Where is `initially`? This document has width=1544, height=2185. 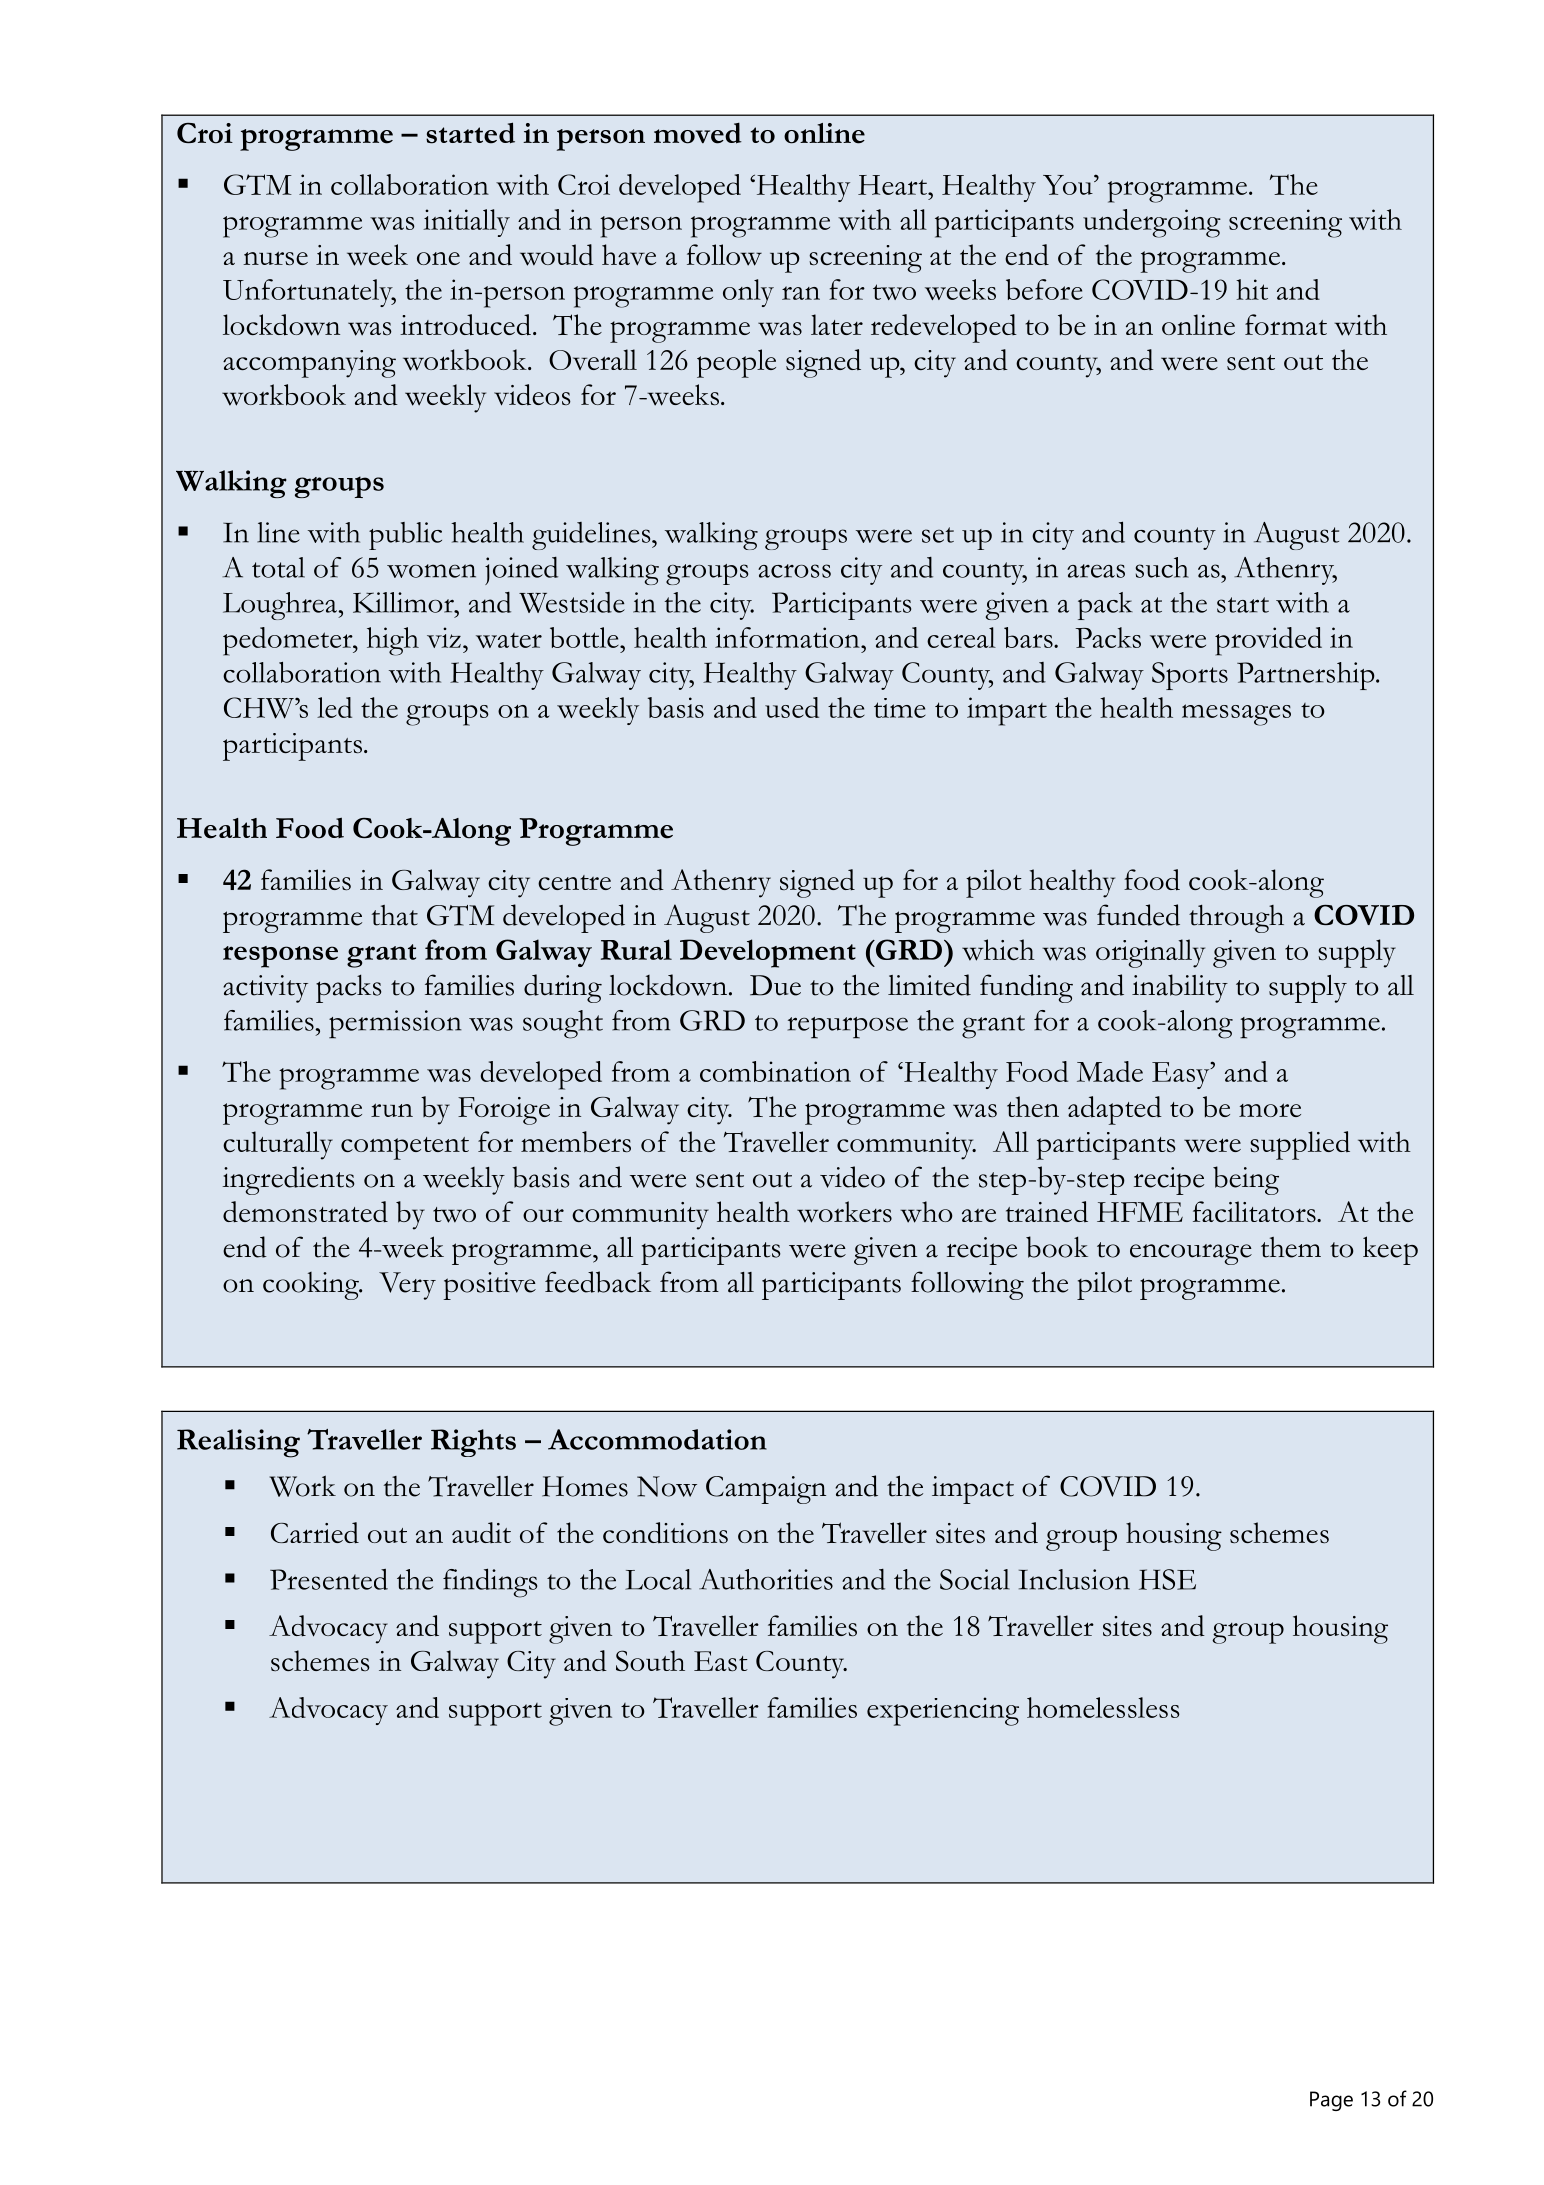 initially is located at coordinates (466, 223).
